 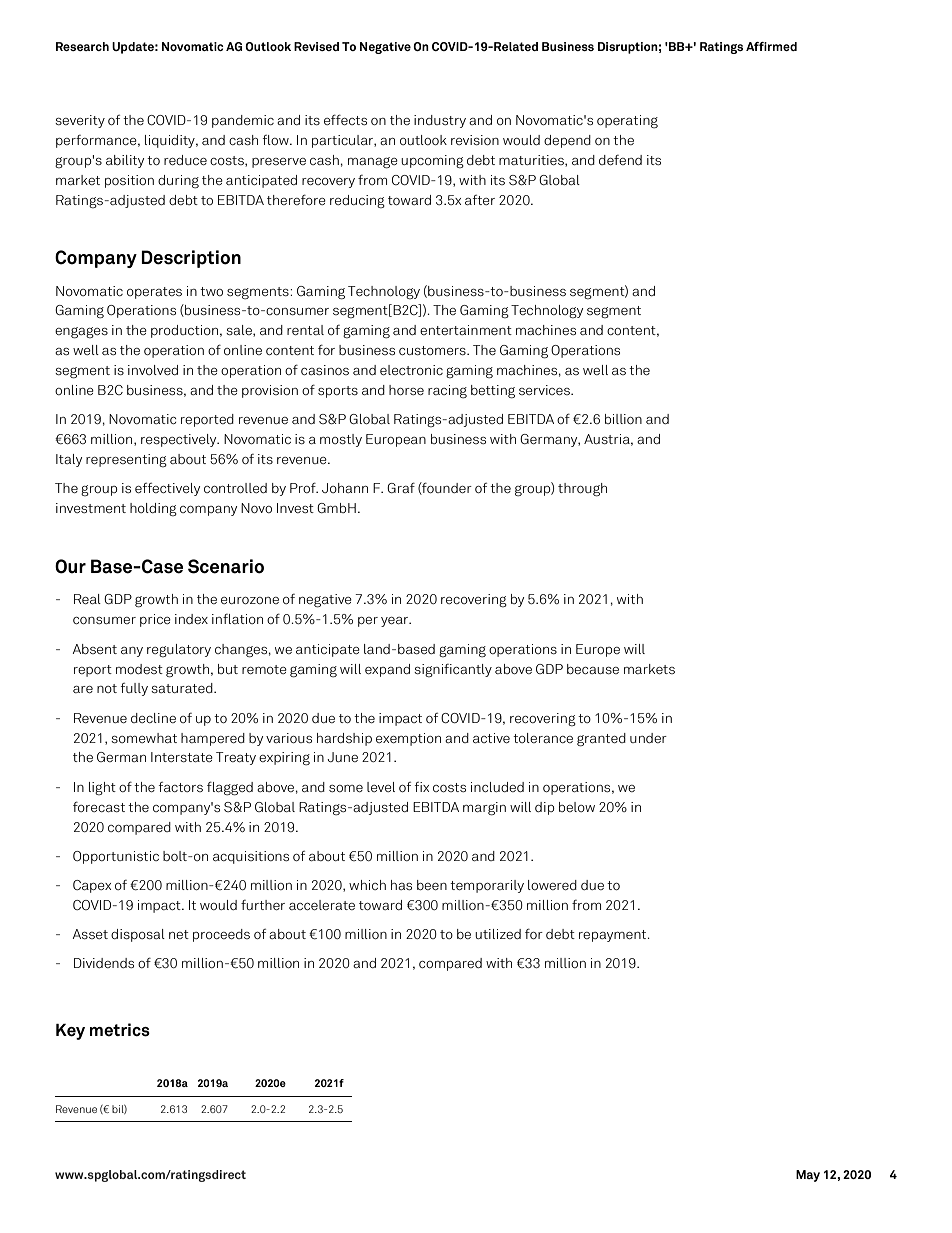 What do you see at coordinates (396, 622) in the image?
I see `year` at bounding box center [396, 622].
